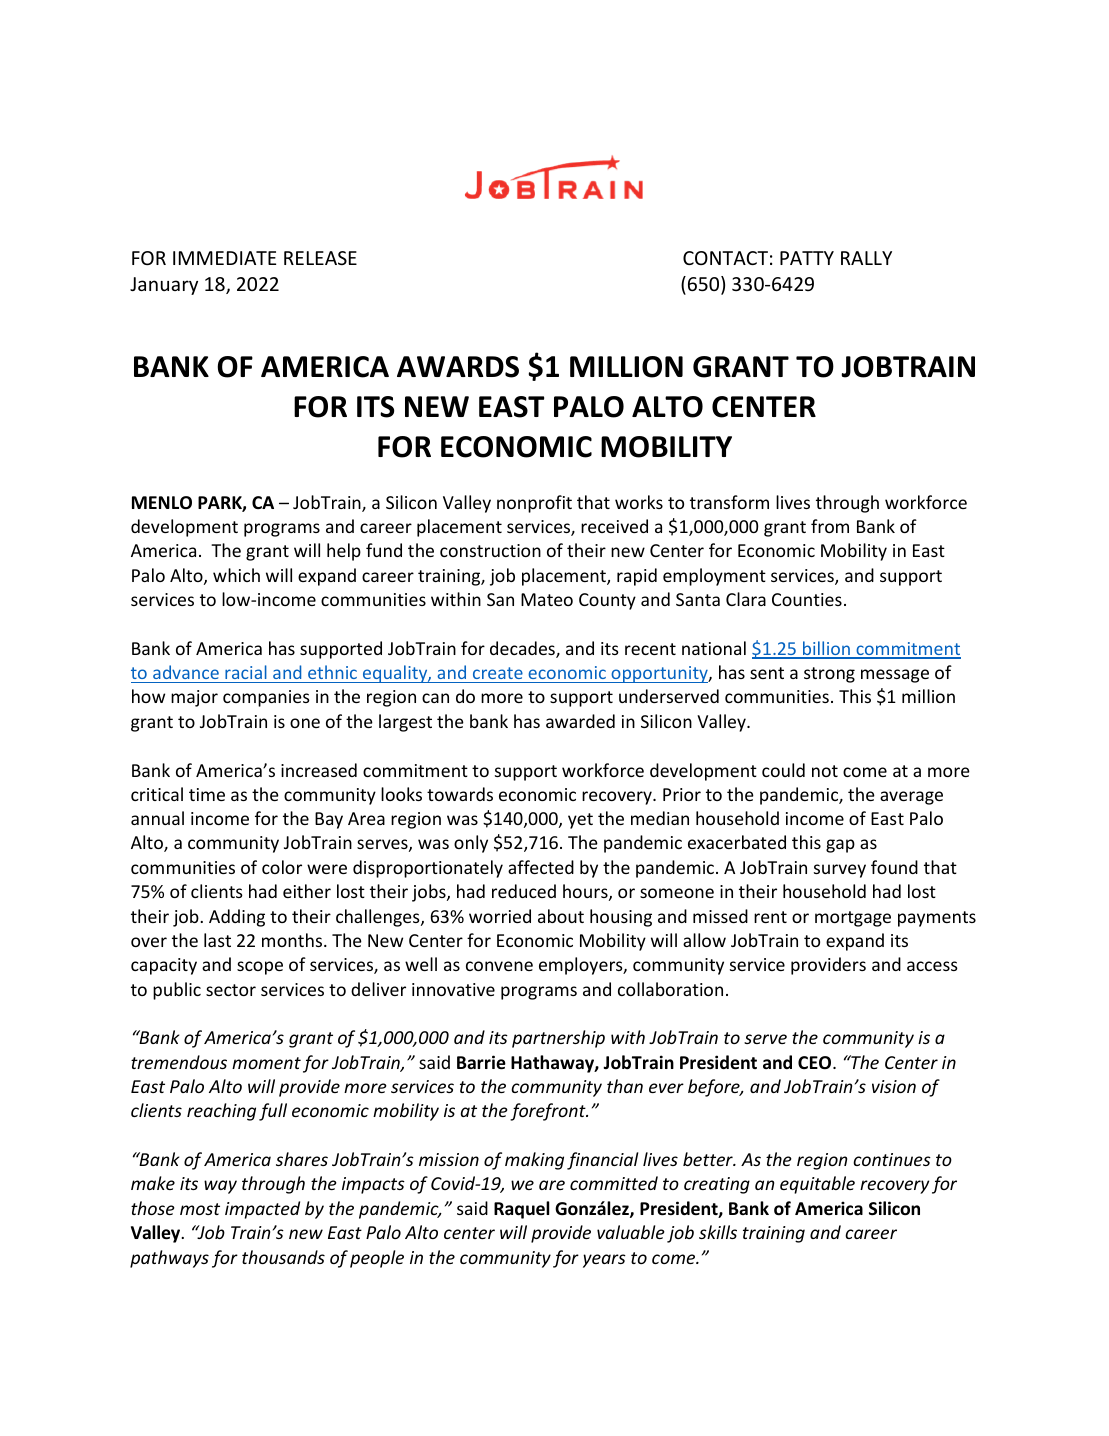 The image size is (1109, 1436). Describe the element at coordinates (458, 367) in the screenshot. I see `AWARDS` at that location.
